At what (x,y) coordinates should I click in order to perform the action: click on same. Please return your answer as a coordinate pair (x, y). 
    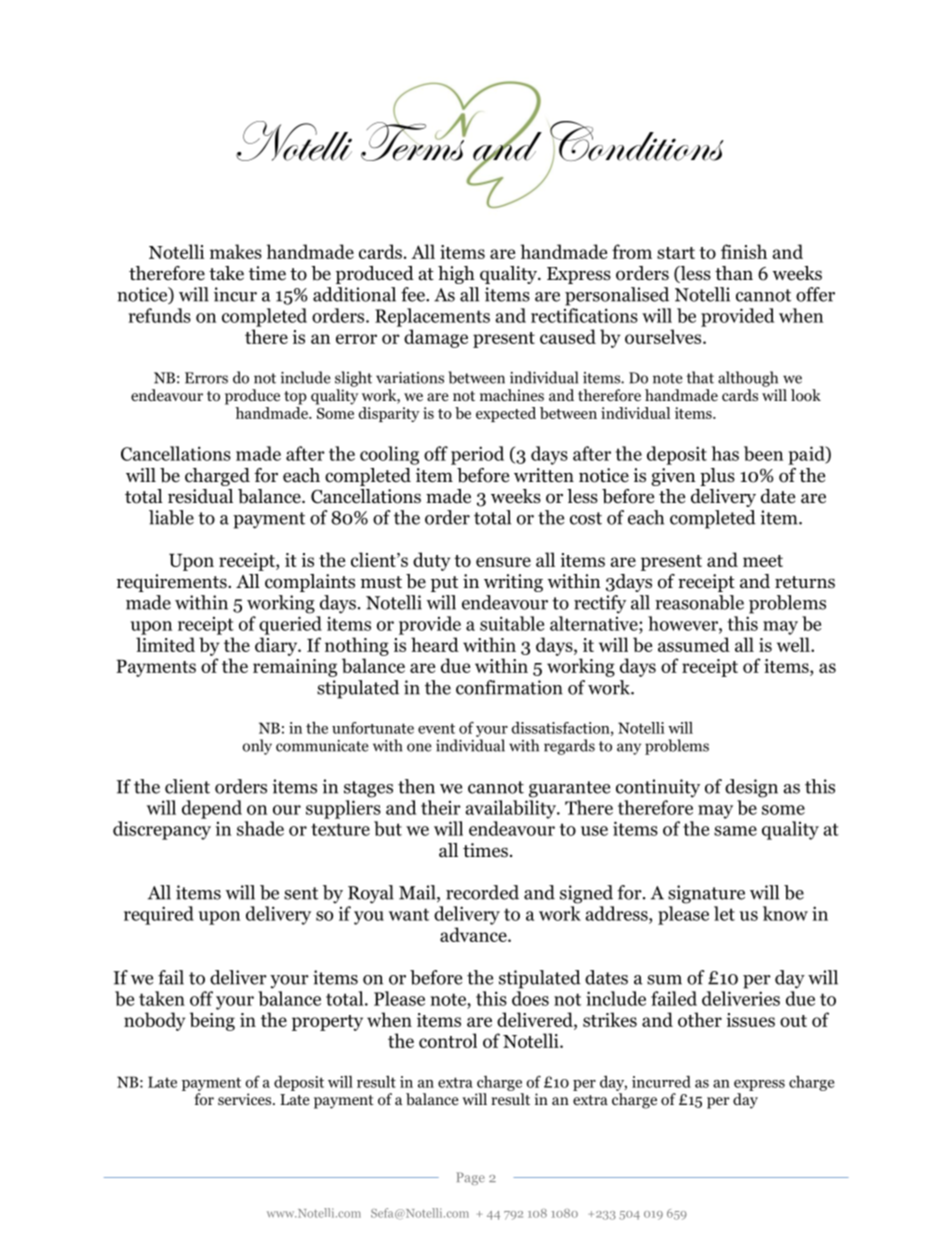
    Looking at the image, I should click on (735, 831).
